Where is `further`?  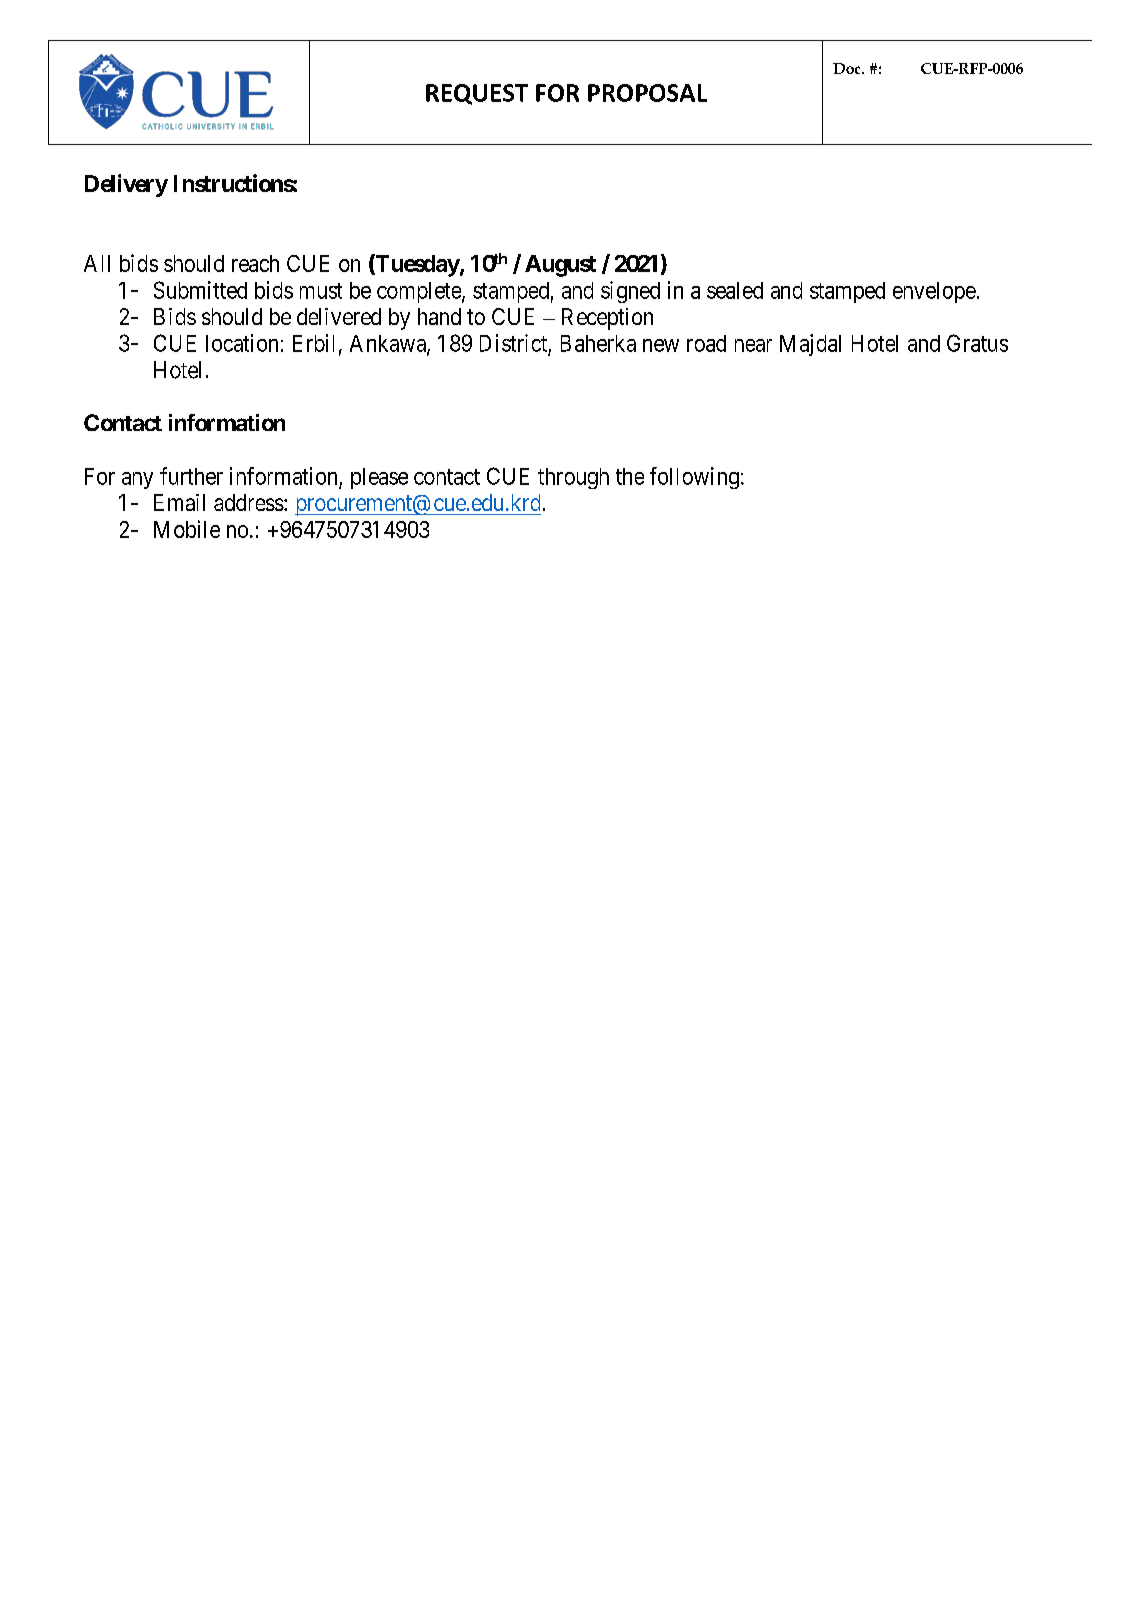
further is located at coordinates (191, 476).
